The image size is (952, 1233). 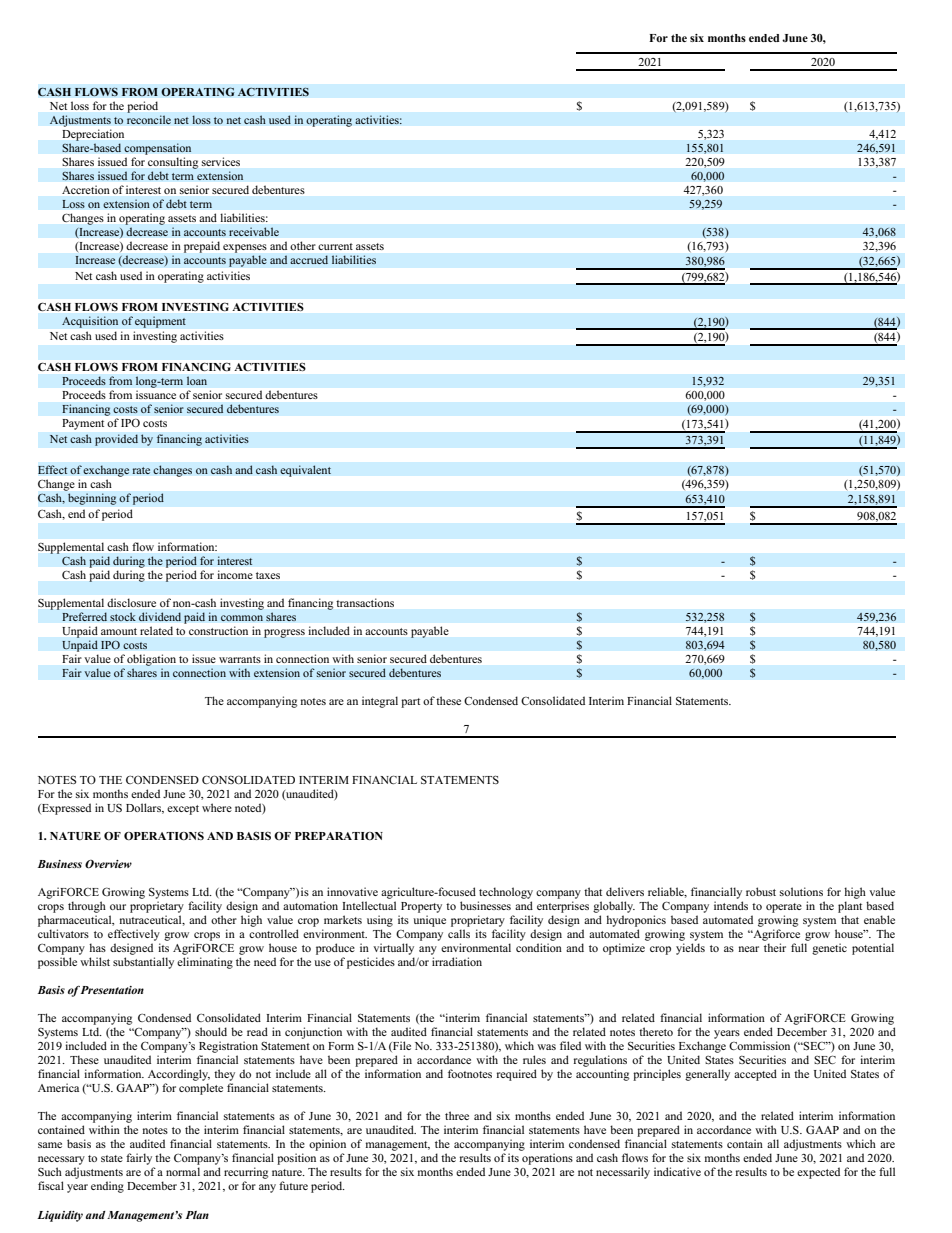 What do you see at coordinates (156, 395) in the screenshot?
I see `issuance` at bounding box center [156, 395].
